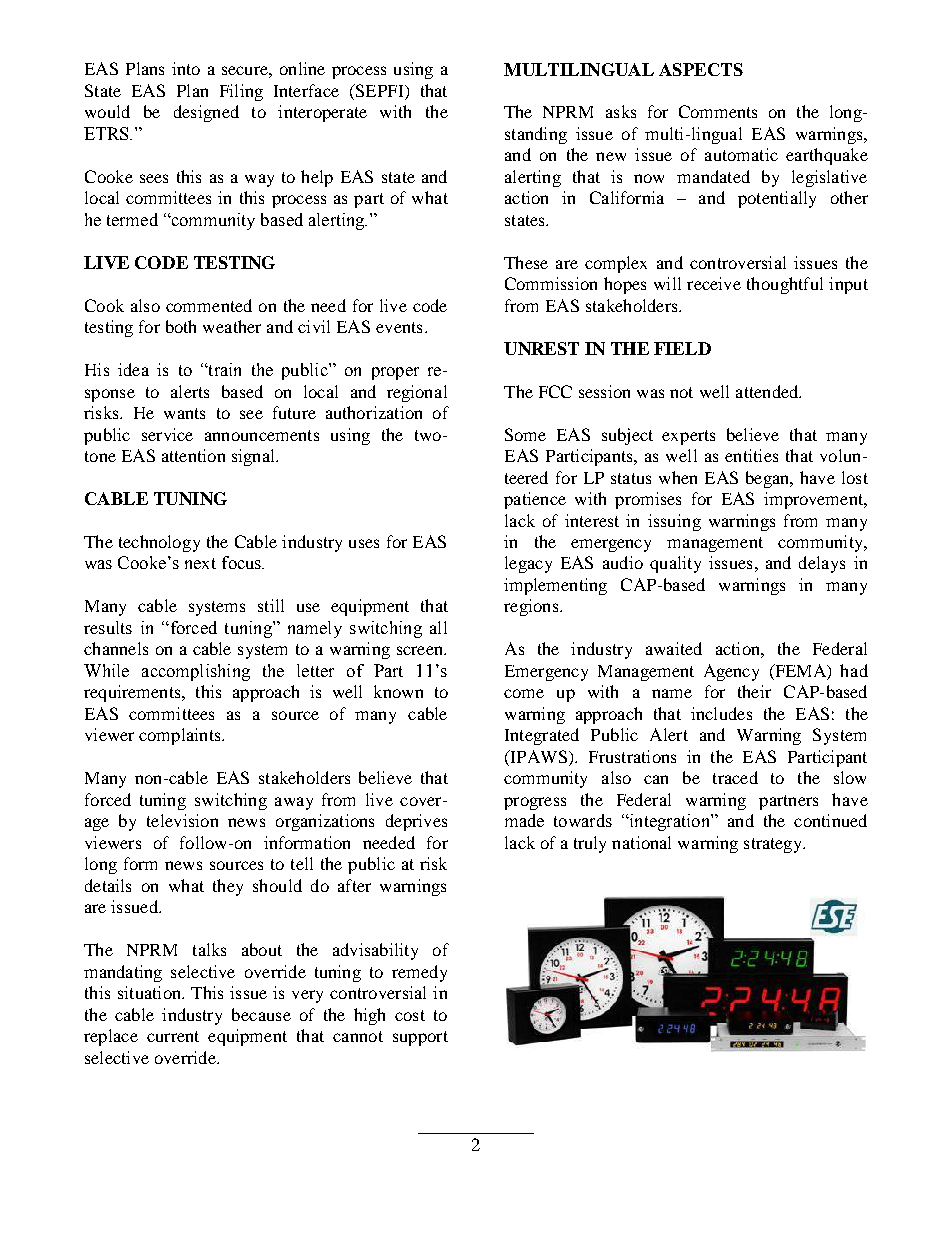 The height and width of the image is (1233, 952). I want to click on both, so click(181, 326).
